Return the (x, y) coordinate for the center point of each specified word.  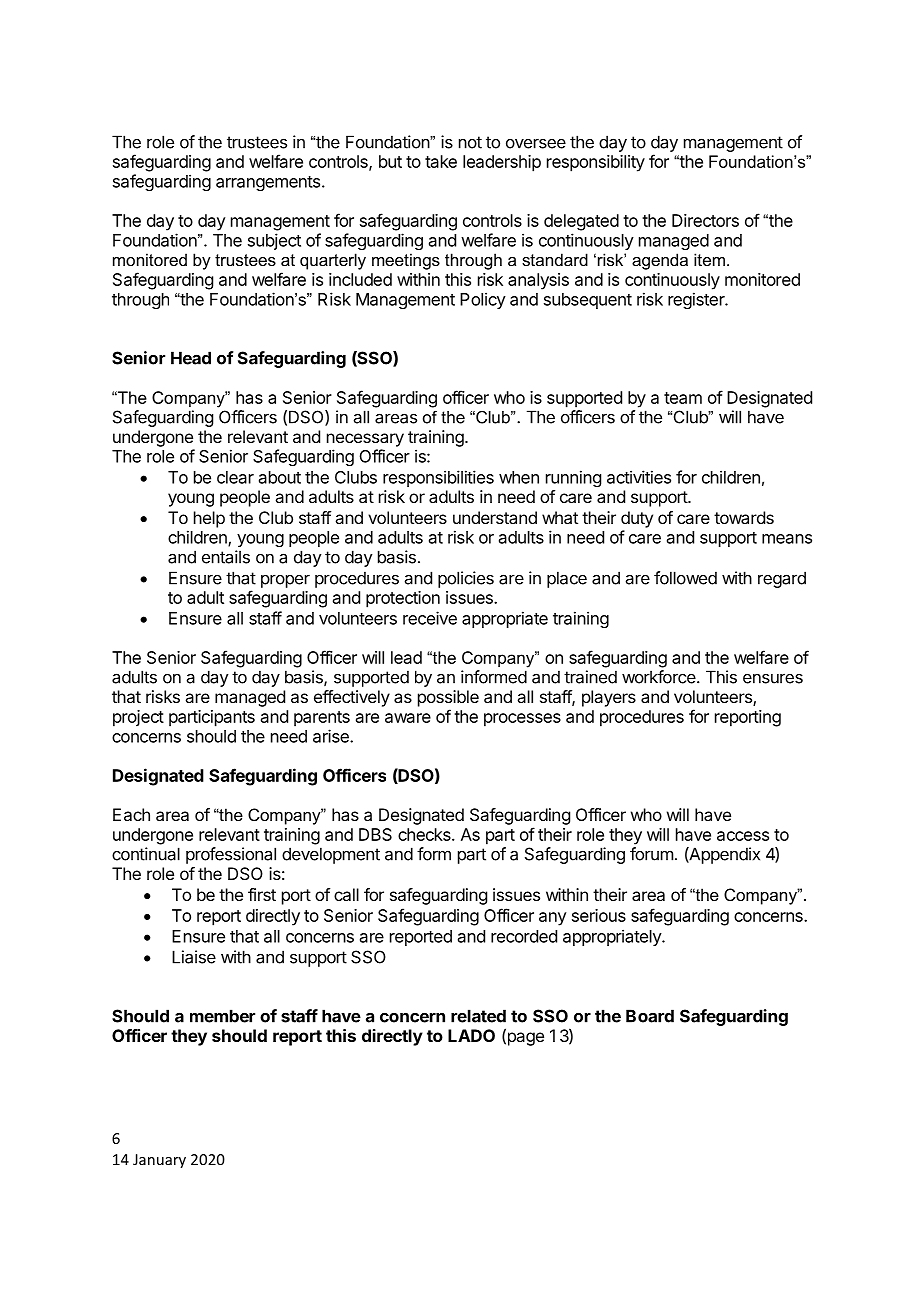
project (138, 718)
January (159, 1161)
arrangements (268, 183)
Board (650, 1016)
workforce (659, 677)
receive (430, 618)
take (441, 161)
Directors (705, 220)
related (478, 1016)
